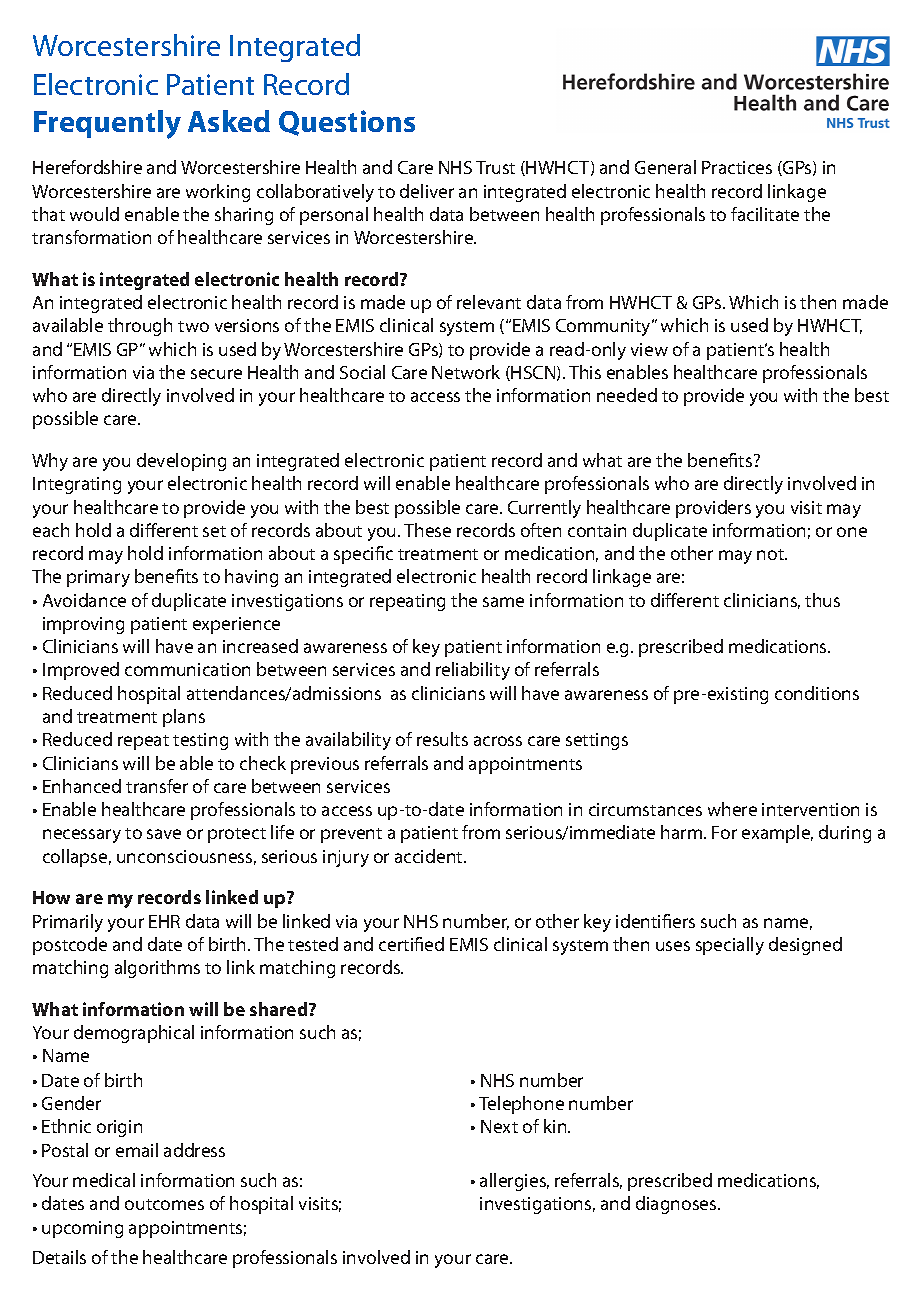 The width and height of the document is (924, 1304). What do you see at coordinates (503, 602) in the document?
I see `same` at bounding box center [503, 602].
